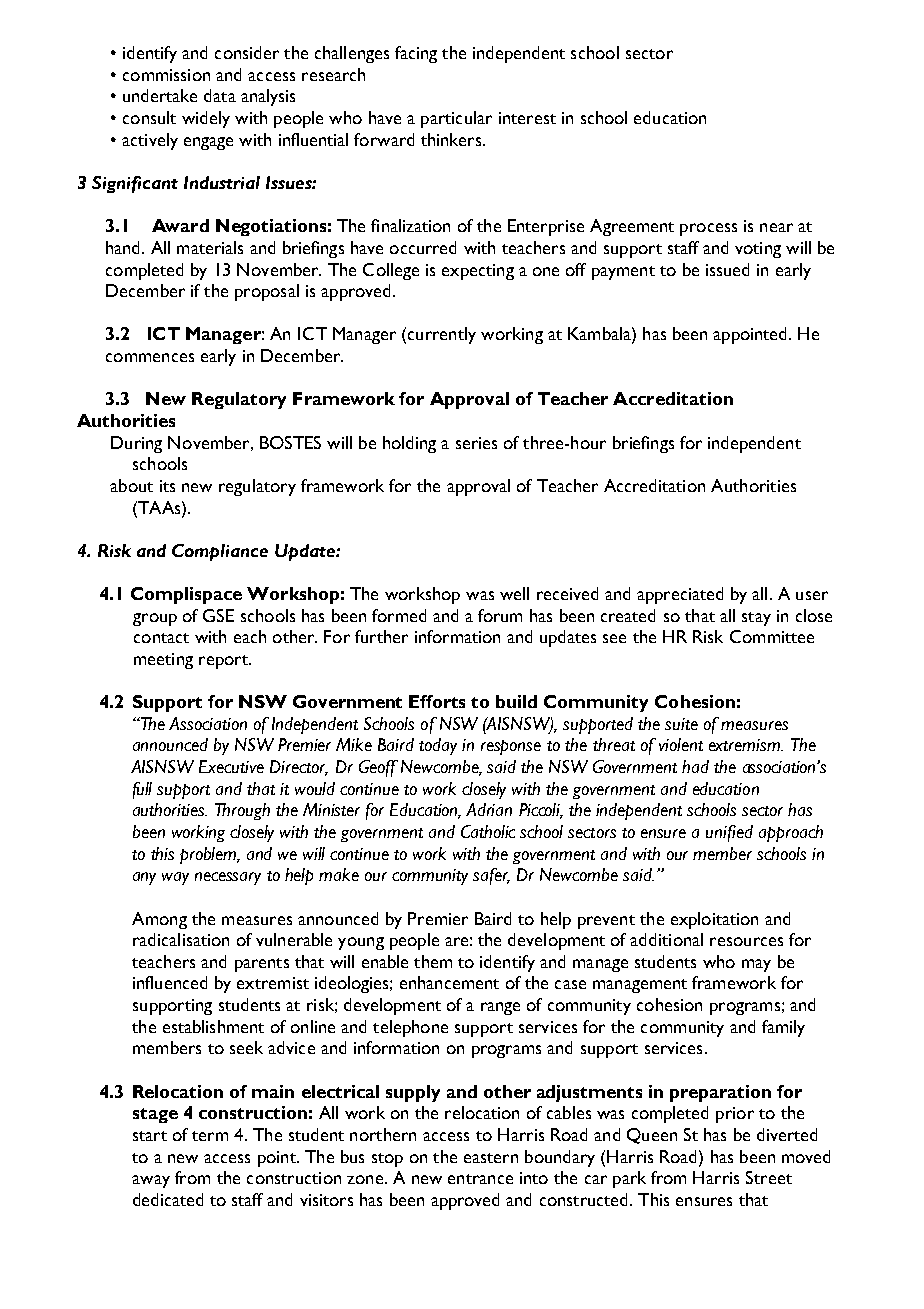  I want to click on necessary, so click(228, 878).
